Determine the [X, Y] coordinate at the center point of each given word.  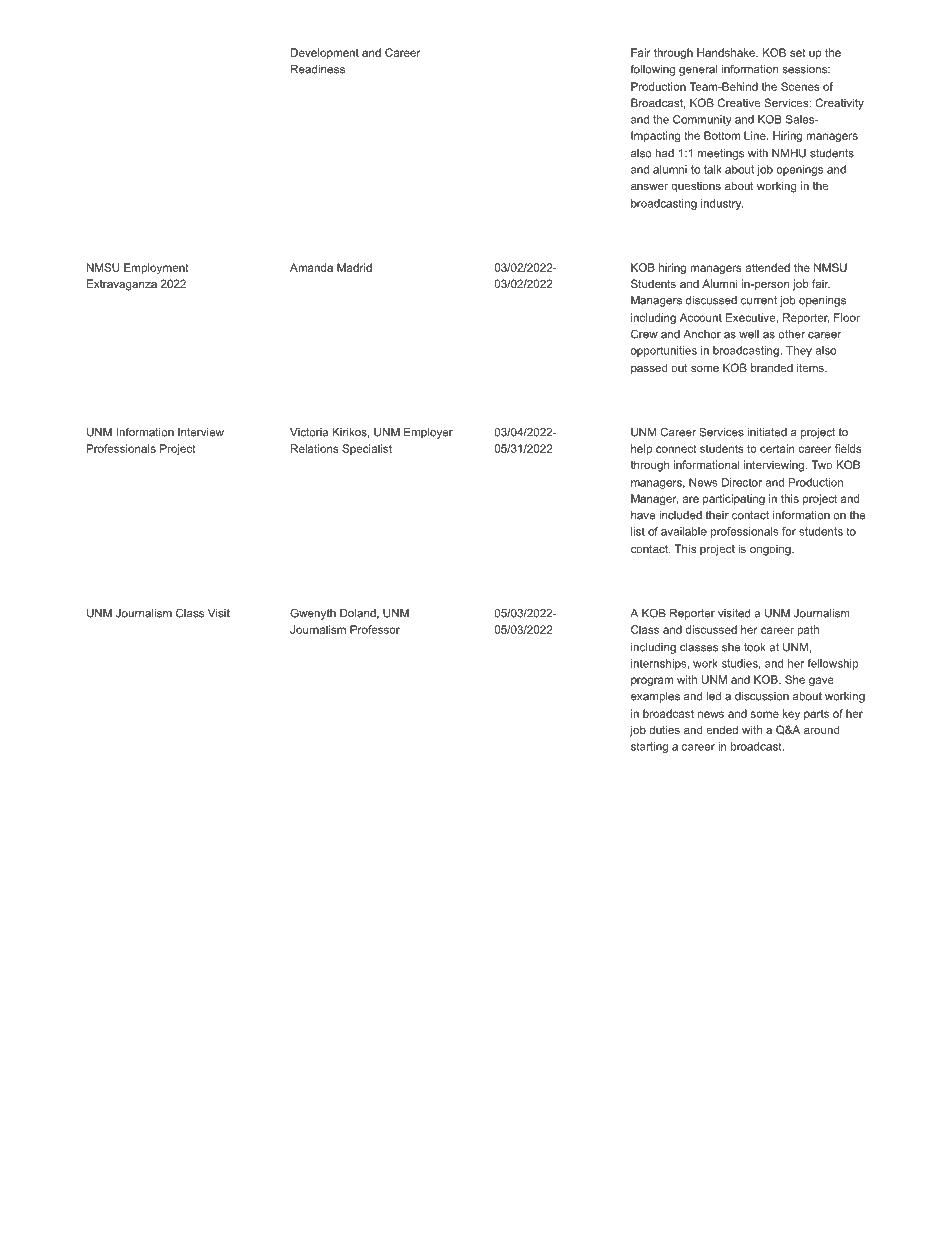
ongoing [771, 550]
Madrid [354, 267]
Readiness [318, 69]
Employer [428, 433]
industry [722, 204]
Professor [375, 629]
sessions [806, 69]
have [643, 515]
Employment [156, 268]
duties [664, 729]
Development [325, 53]
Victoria [309, 432]
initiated [767, 432]
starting [649, 747]
